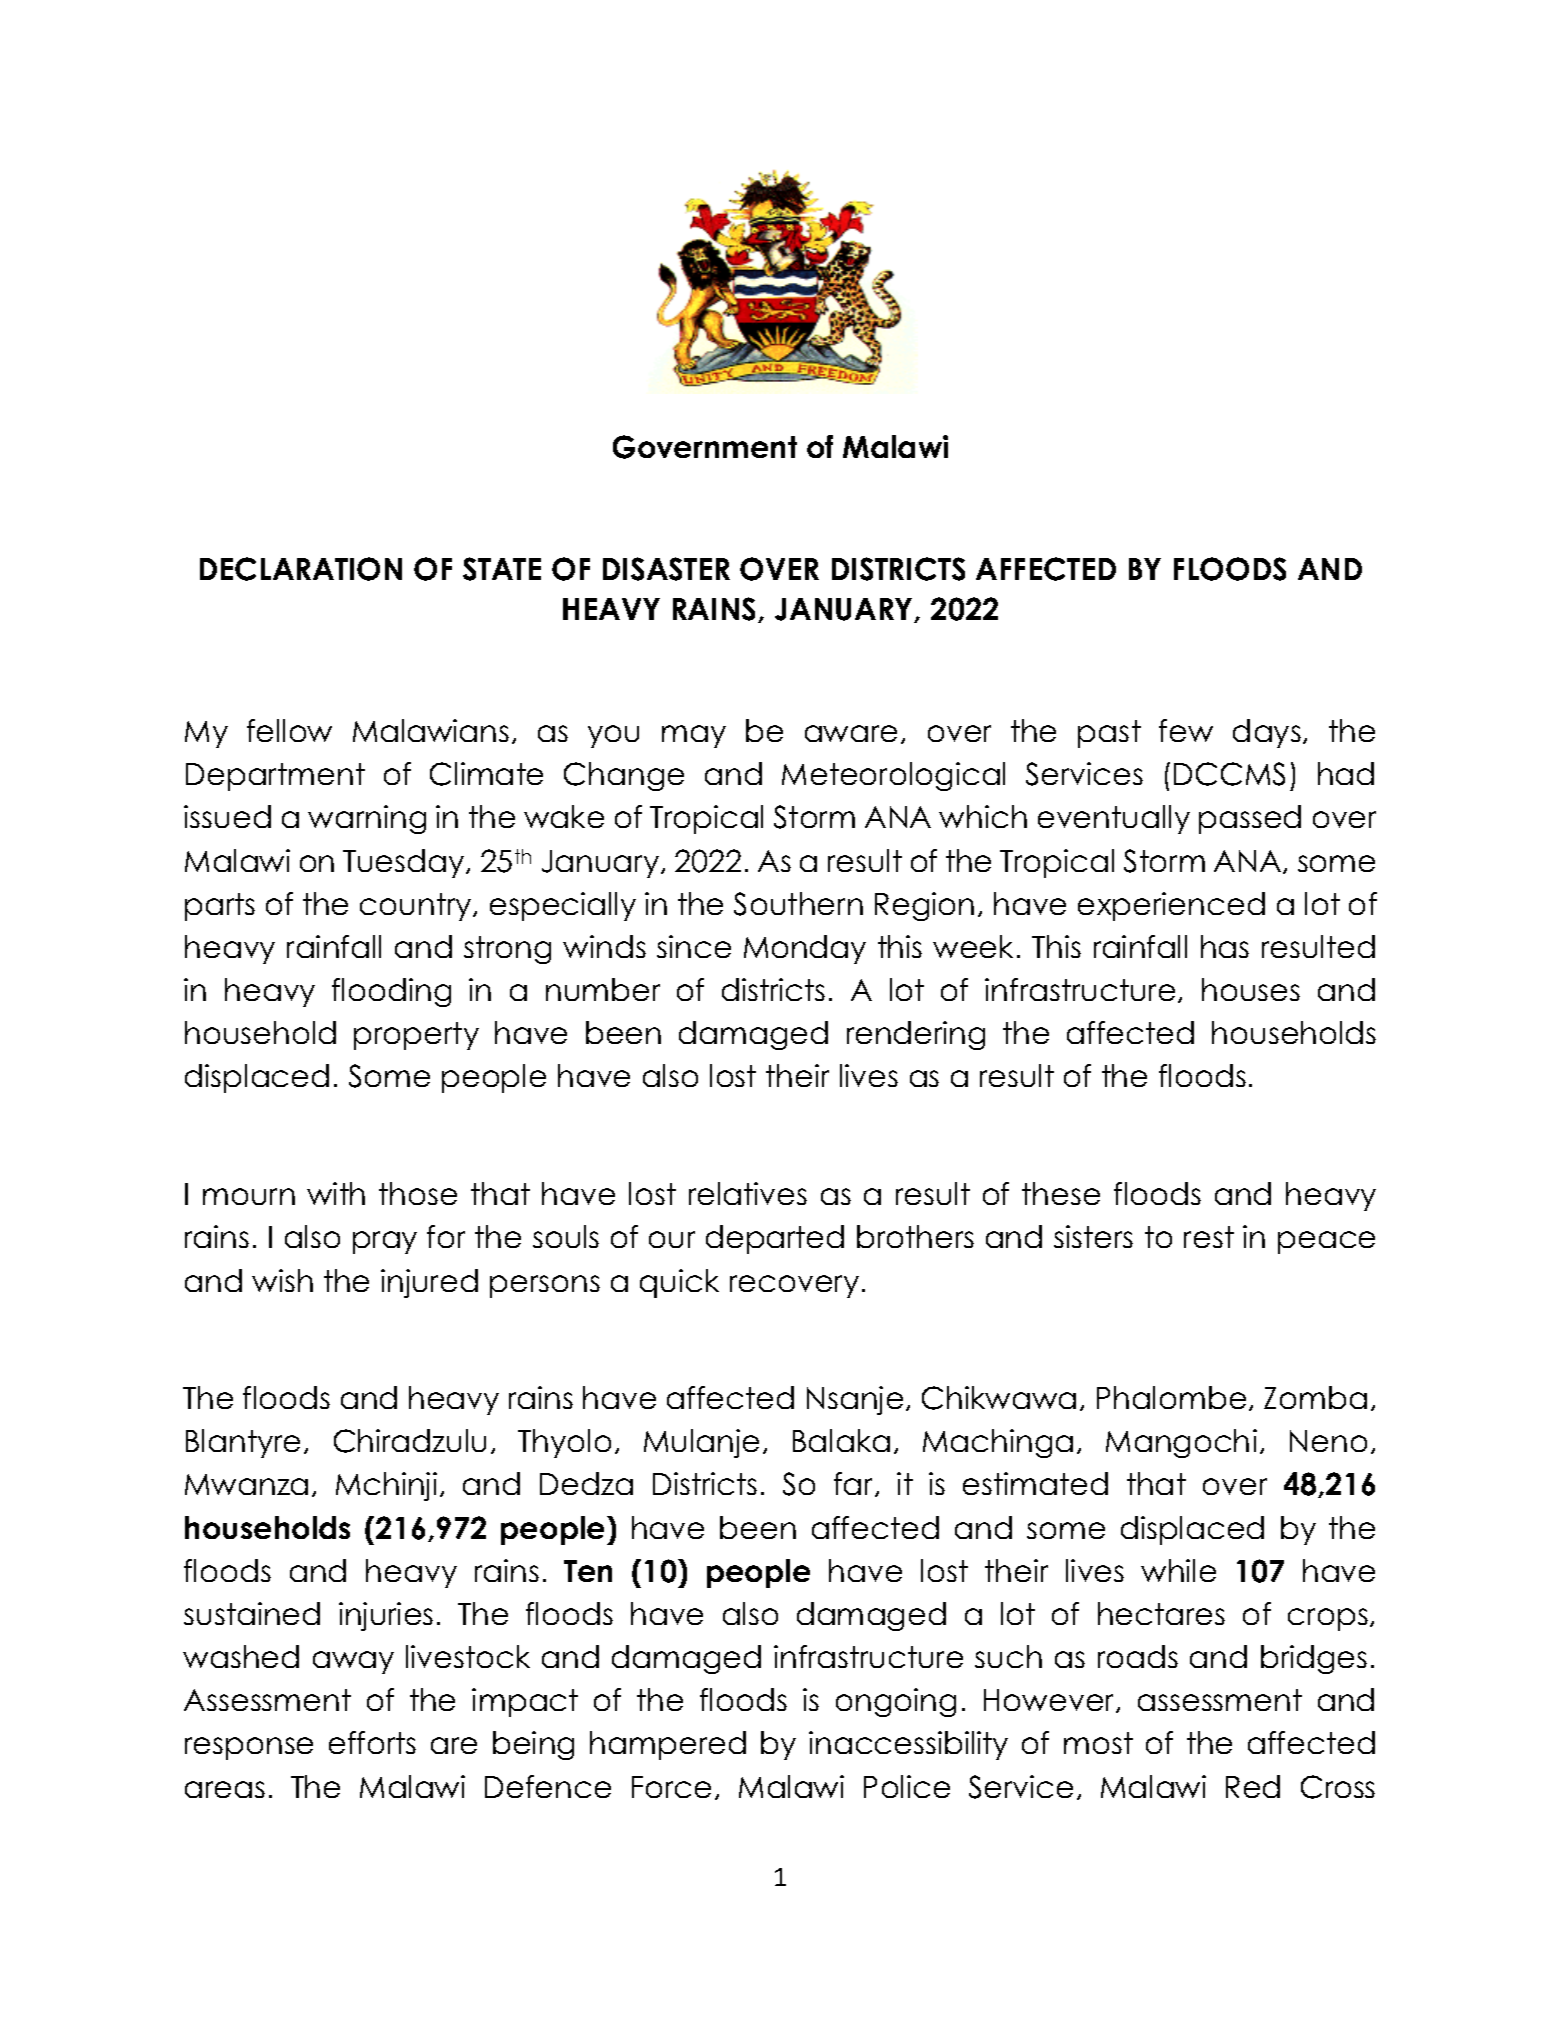  I want to click on departed, so click(775, 1239).
